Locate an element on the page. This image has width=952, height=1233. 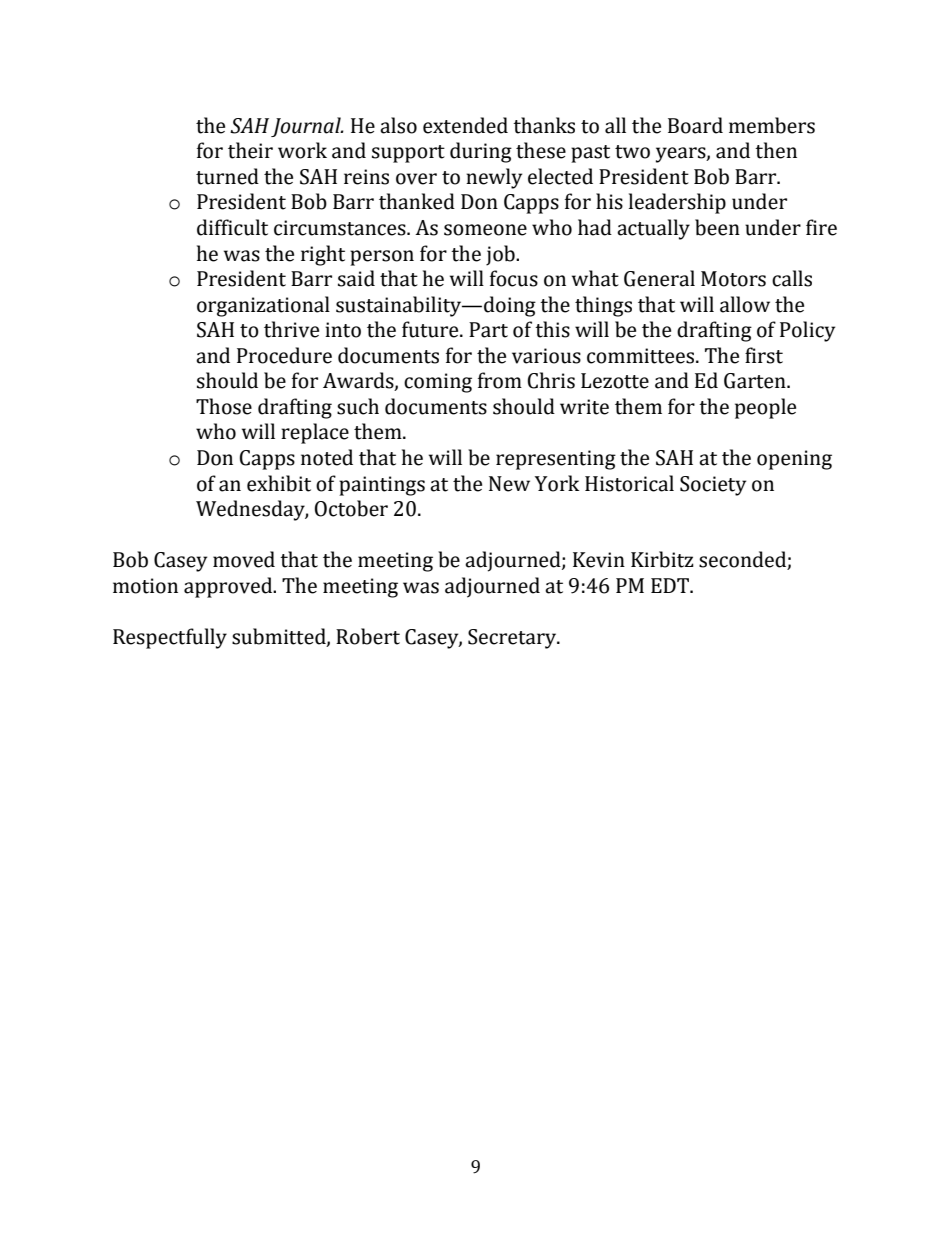
their is located at coordinates (250, 150).
